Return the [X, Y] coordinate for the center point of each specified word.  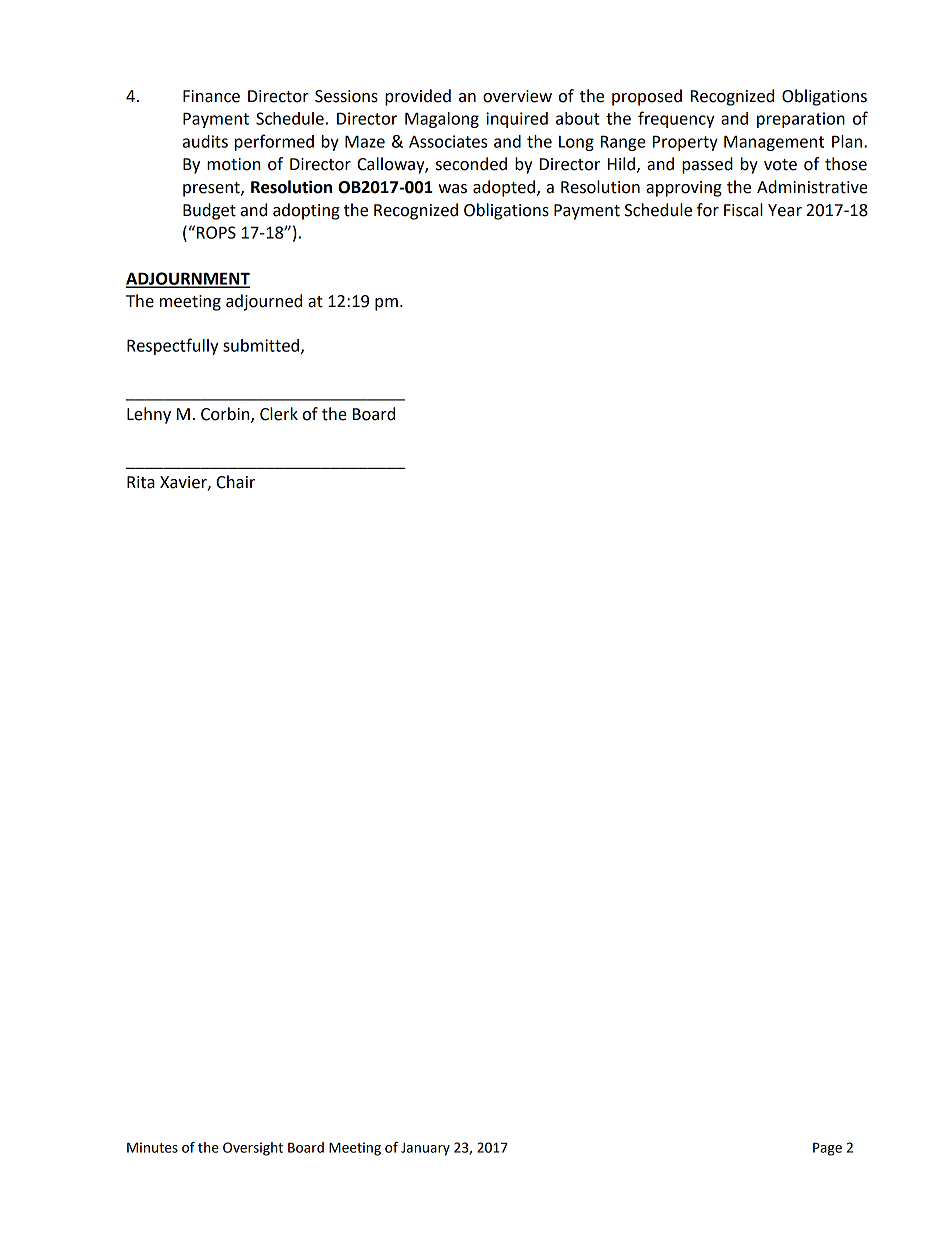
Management [774, 143]
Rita [141, 482]
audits [205, 141]
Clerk [279, 414]
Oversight [253, 1149]
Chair [235, 482]
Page [827, 1149]
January [425, 1149]
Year [785, 210]
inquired [517, 120]
